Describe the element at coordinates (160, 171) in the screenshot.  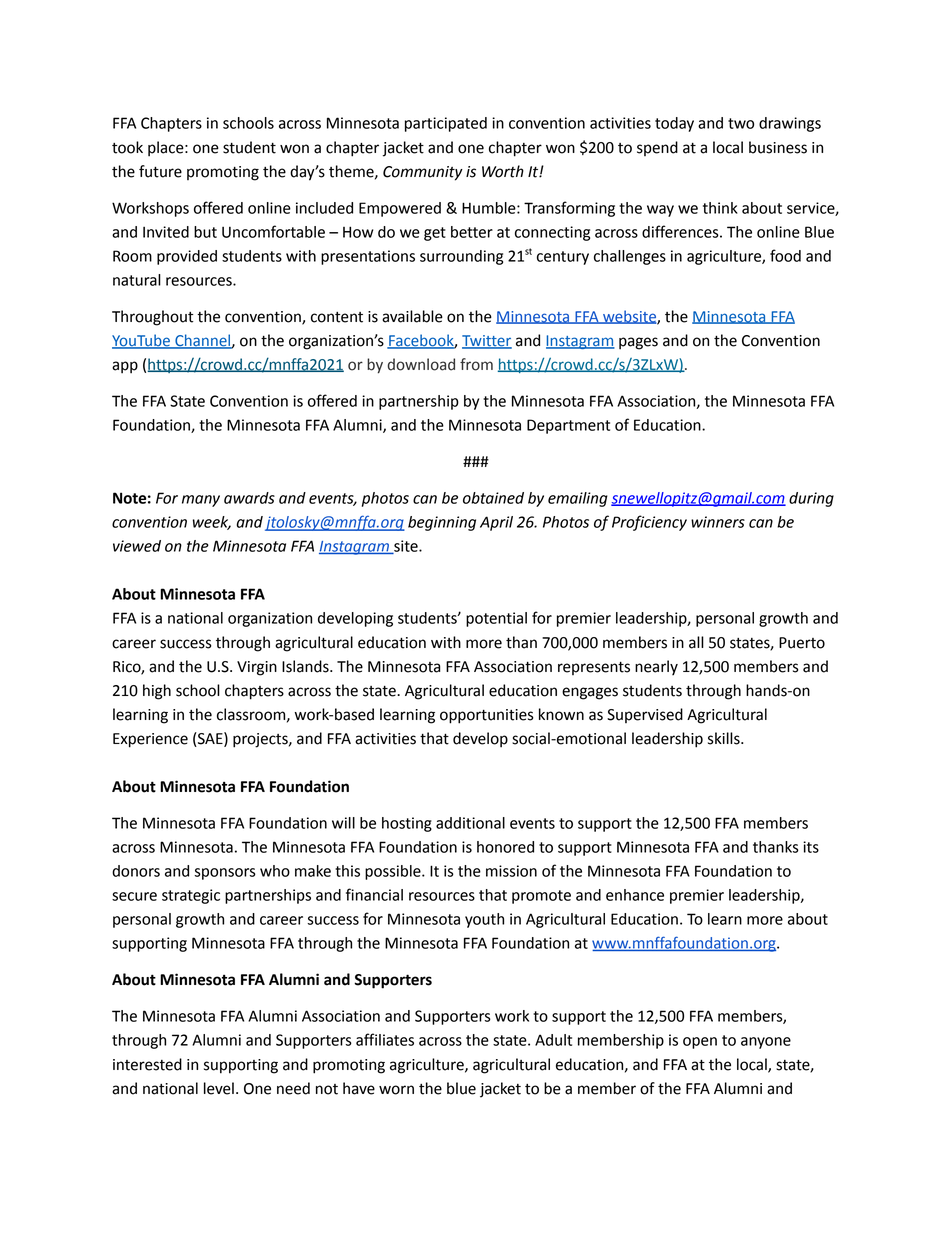
I see `future` at that location.
